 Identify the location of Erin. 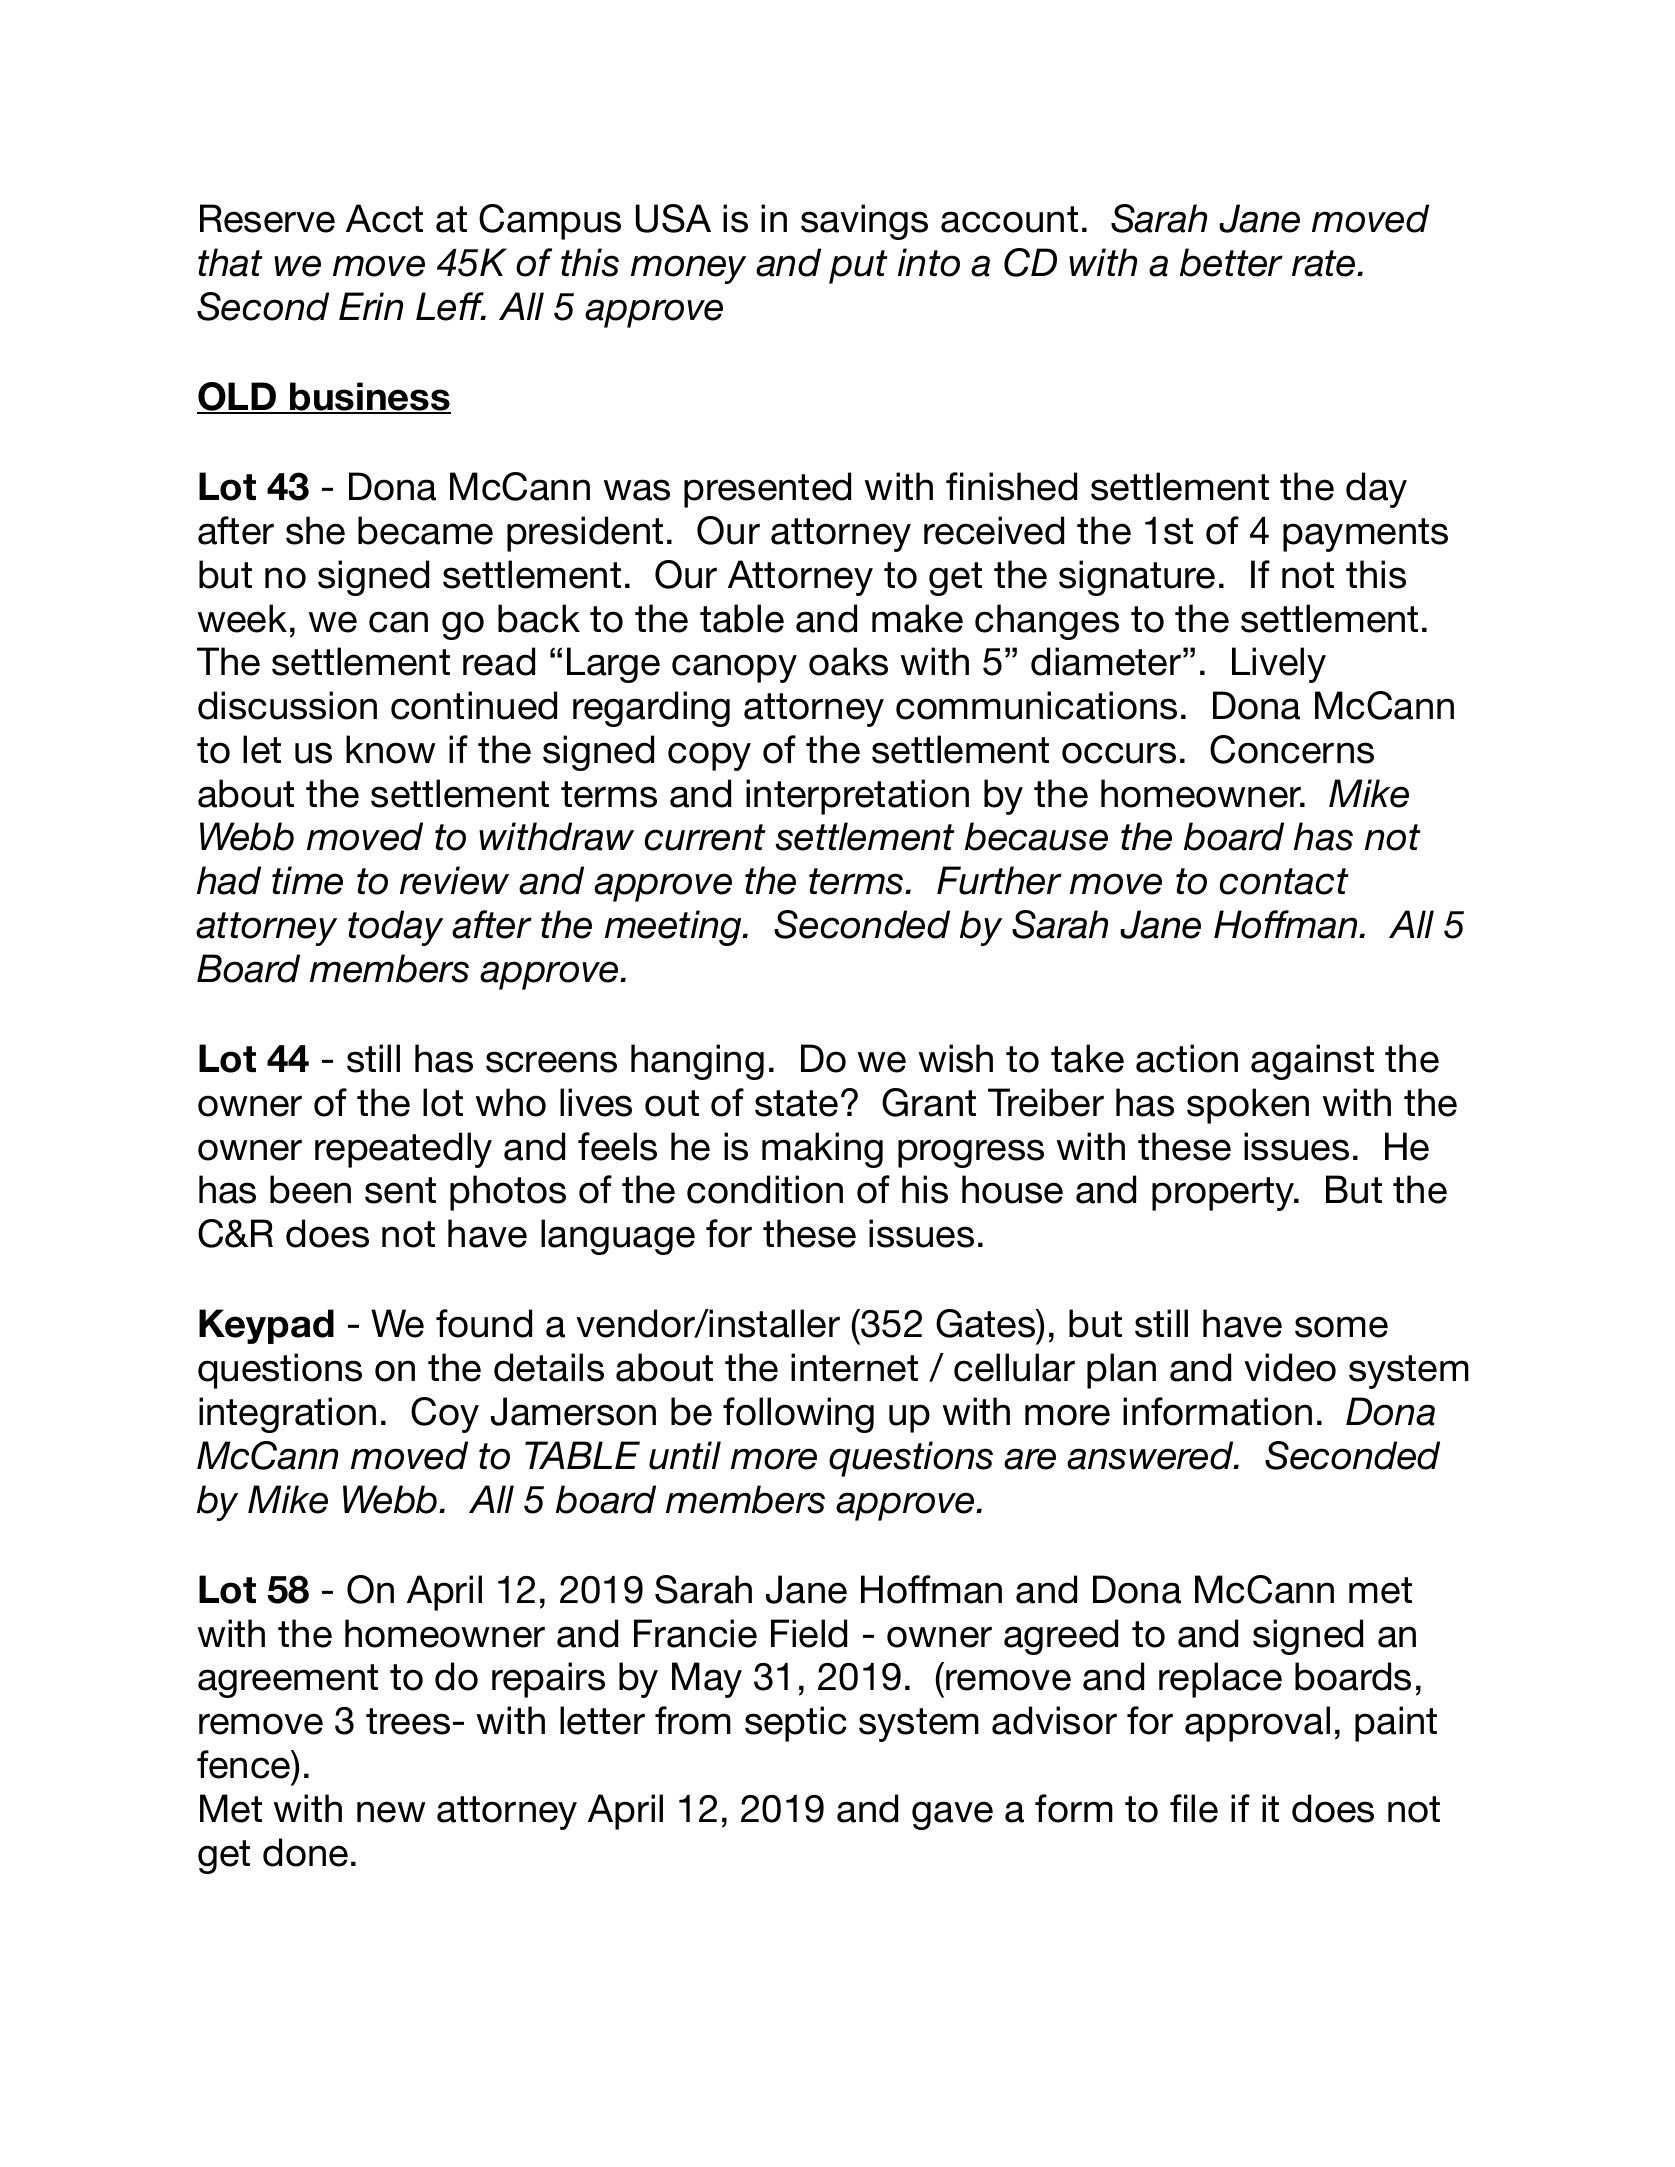
(371, 306).
